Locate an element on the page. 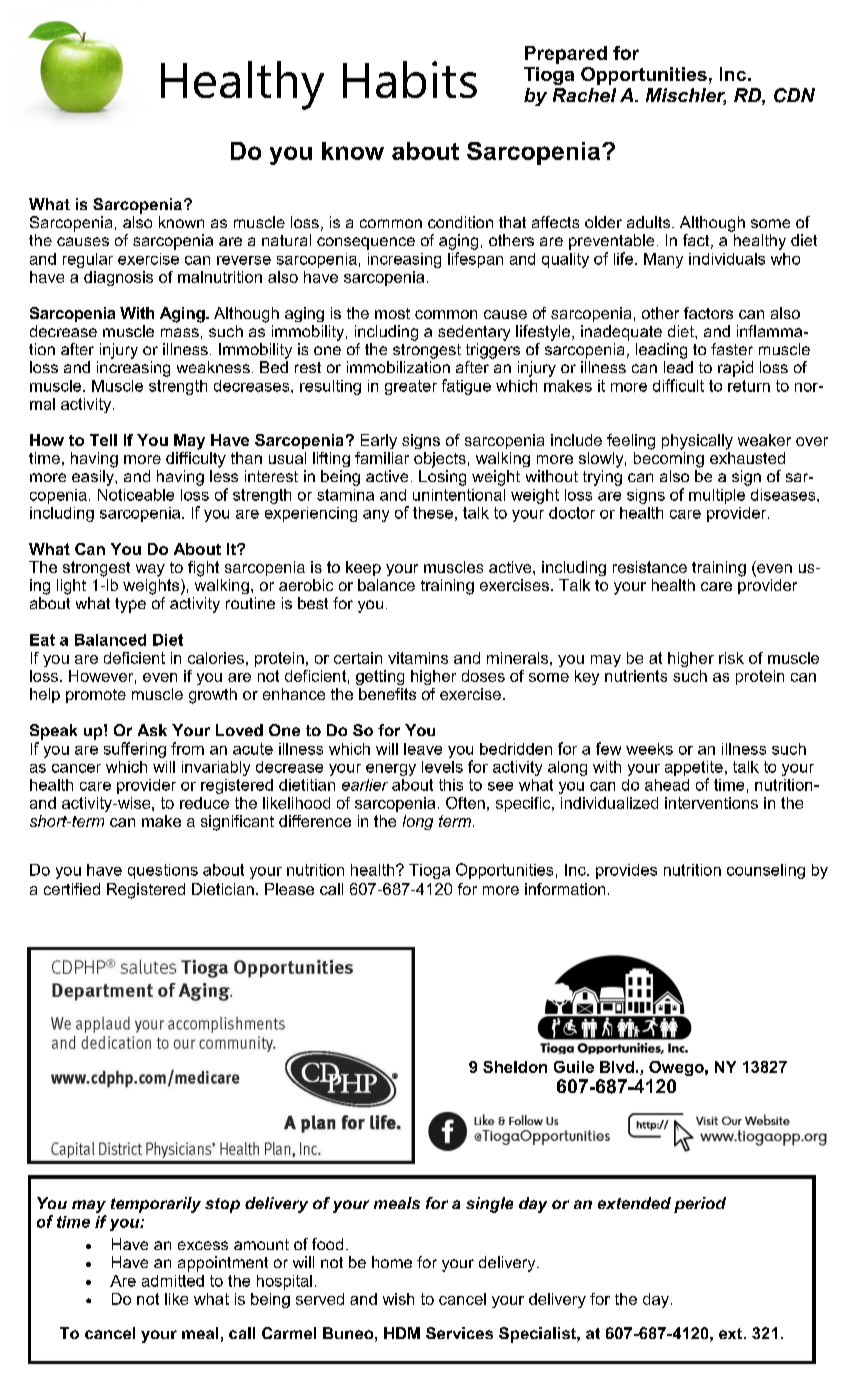 The height and width of the image is (1400, 849). admitted is located at coordinates (173, 1281).
